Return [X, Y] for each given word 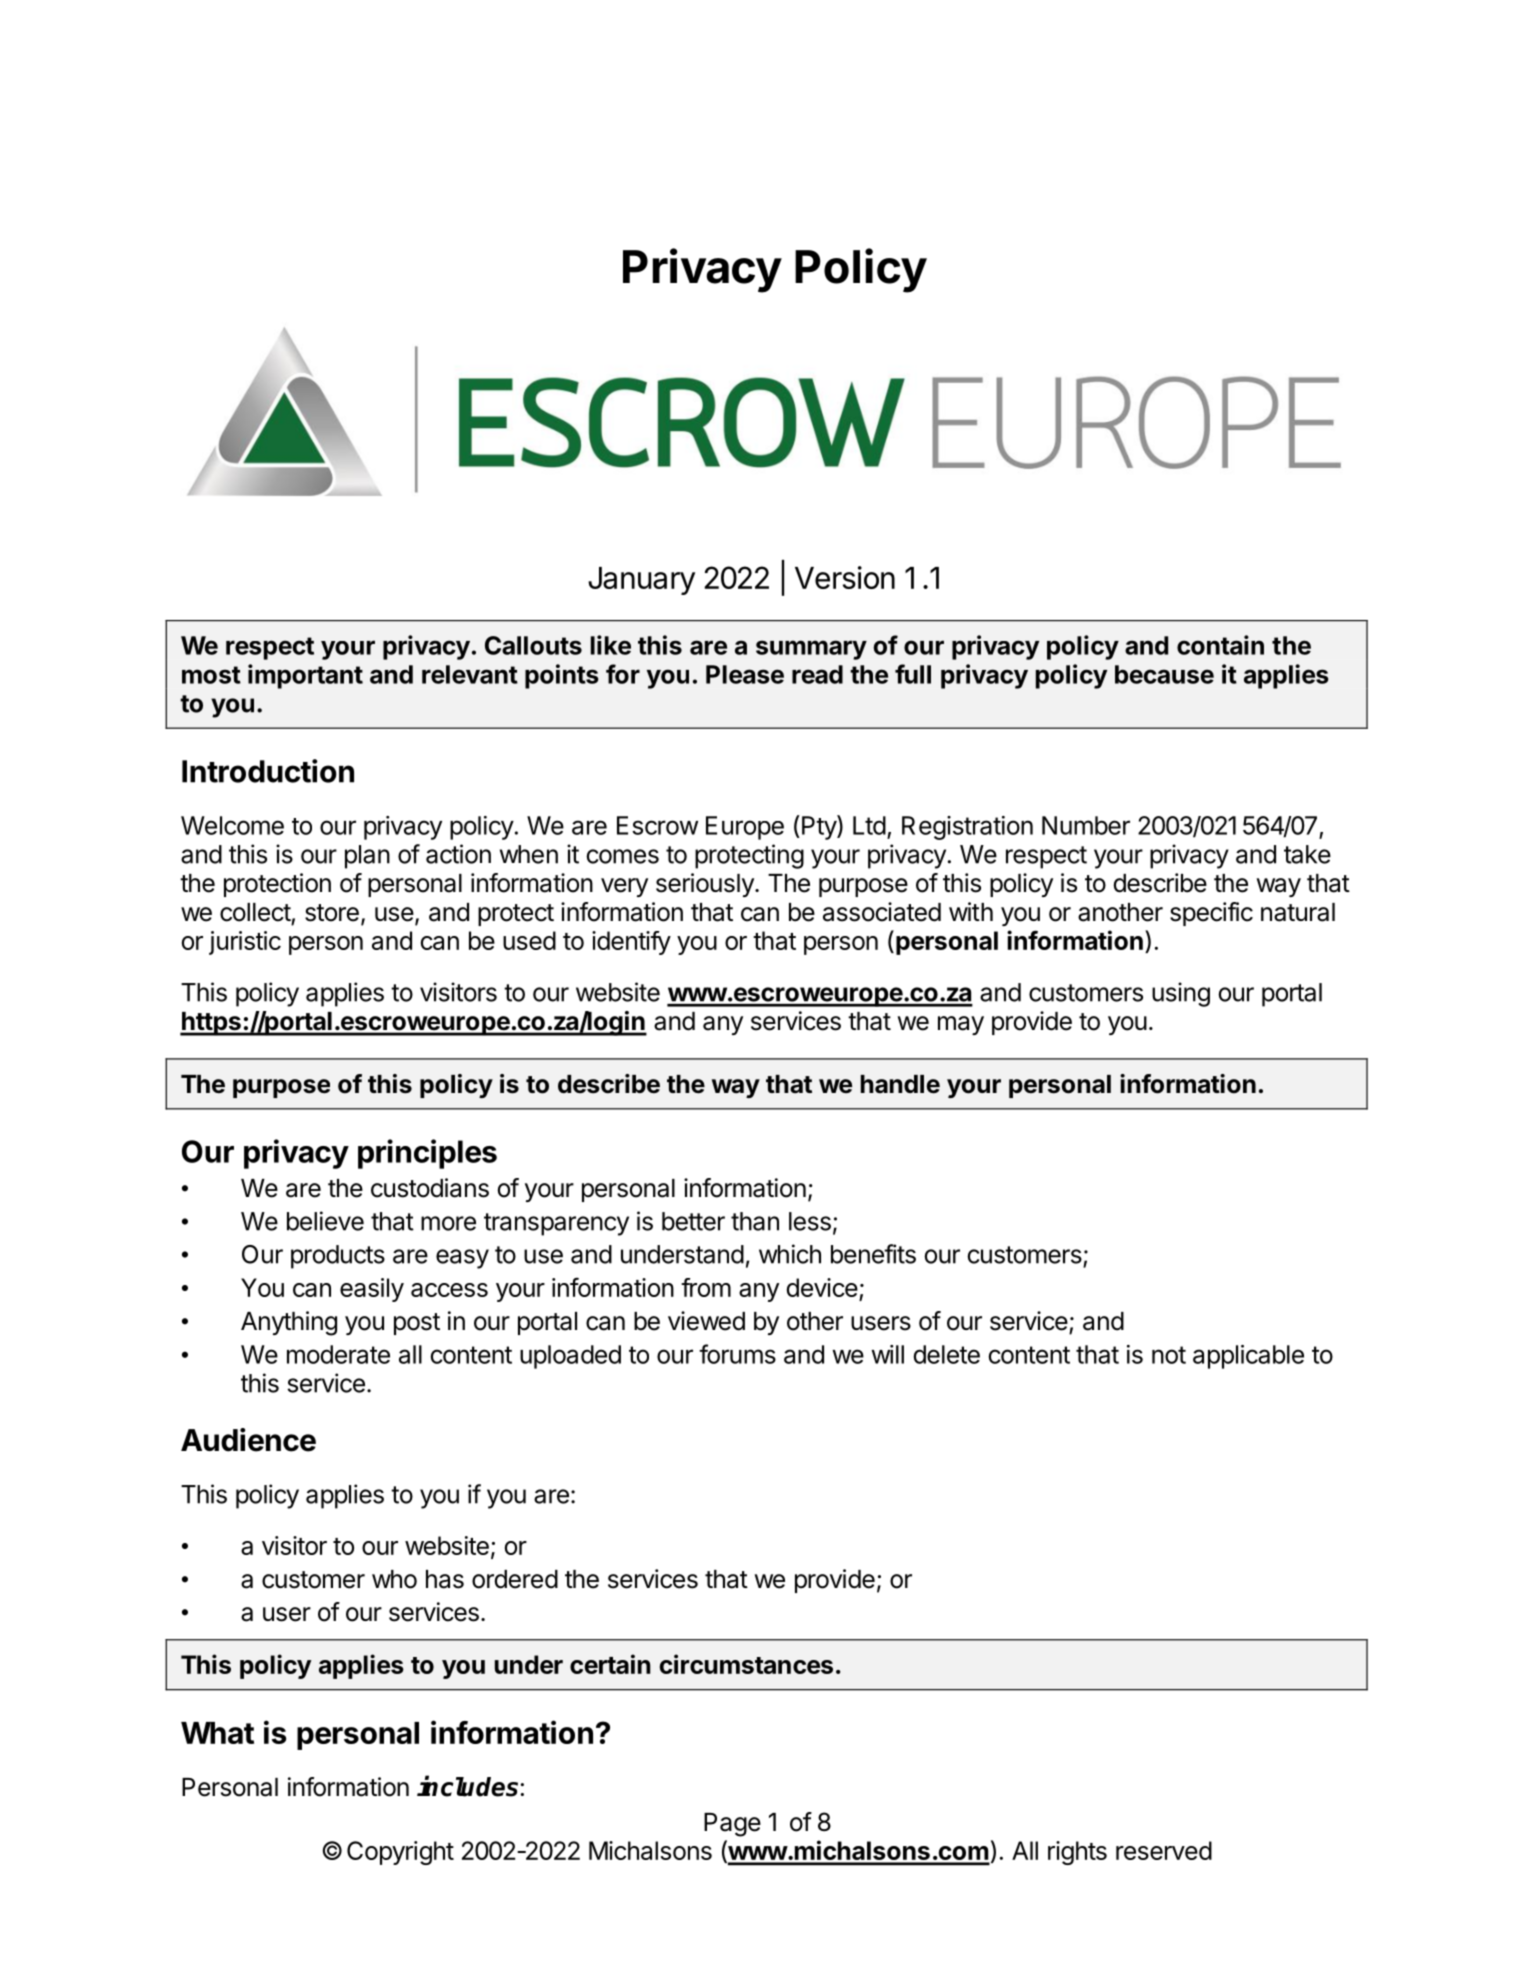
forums [737, 1354]
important [305, 676]
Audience [248, 1440]
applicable [1248, 1357]
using [1181, 994]
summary [811, 650]
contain [1220, 645]
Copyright [400, 1853]
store [332, 913]
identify [631, 943]
